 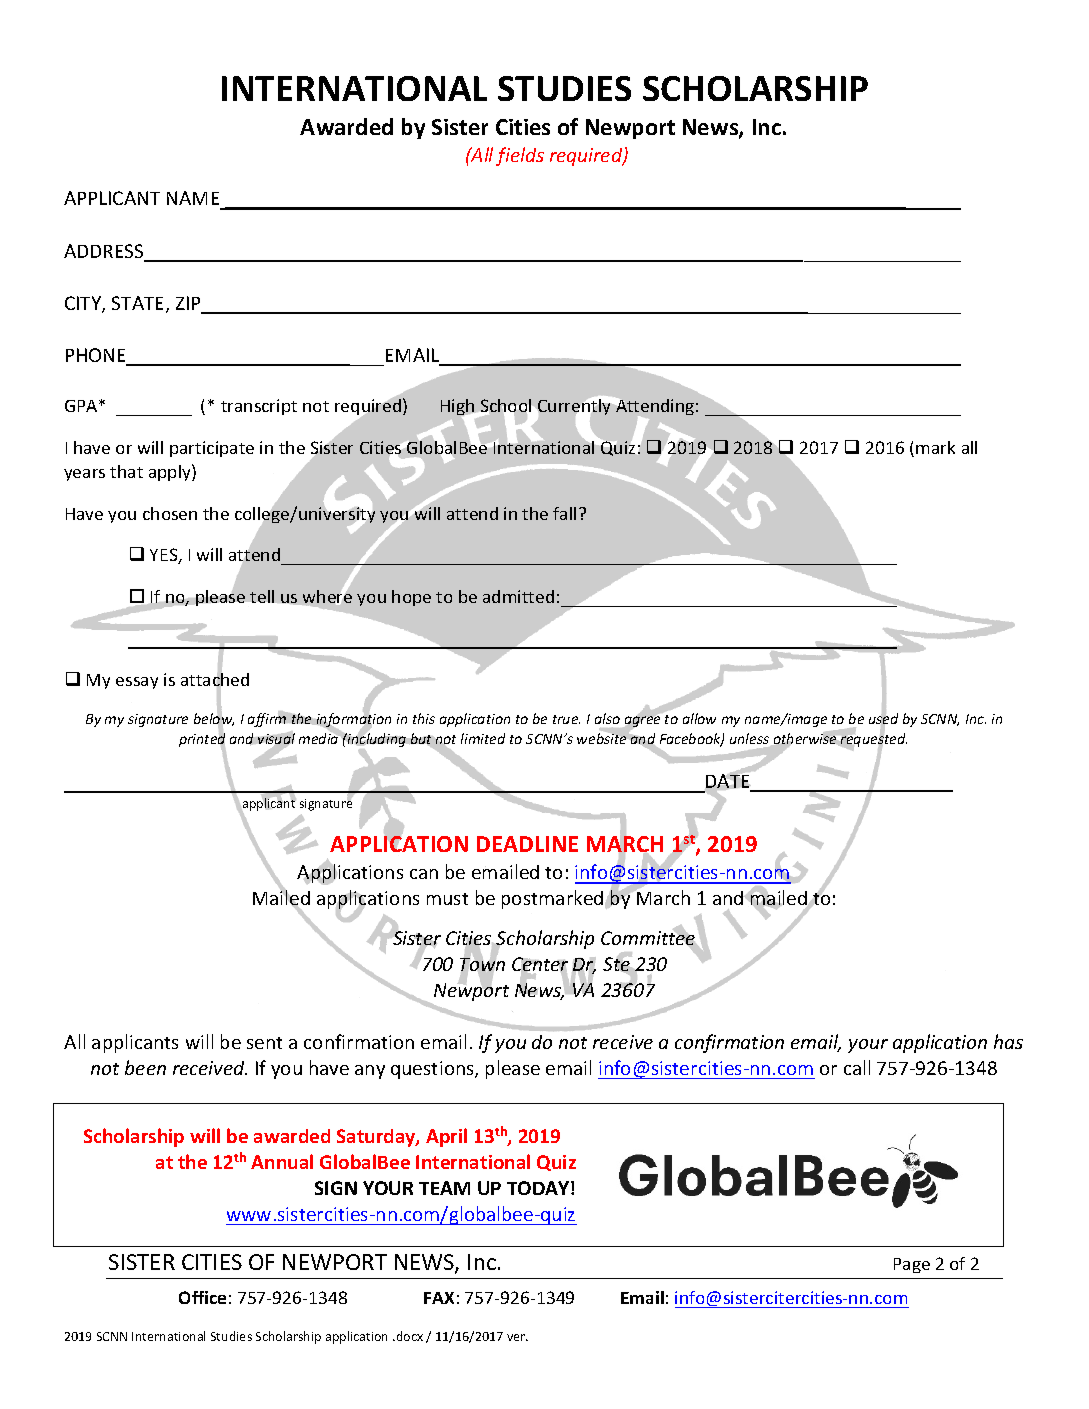 I want to click on true, so click(x=566, y=719).
